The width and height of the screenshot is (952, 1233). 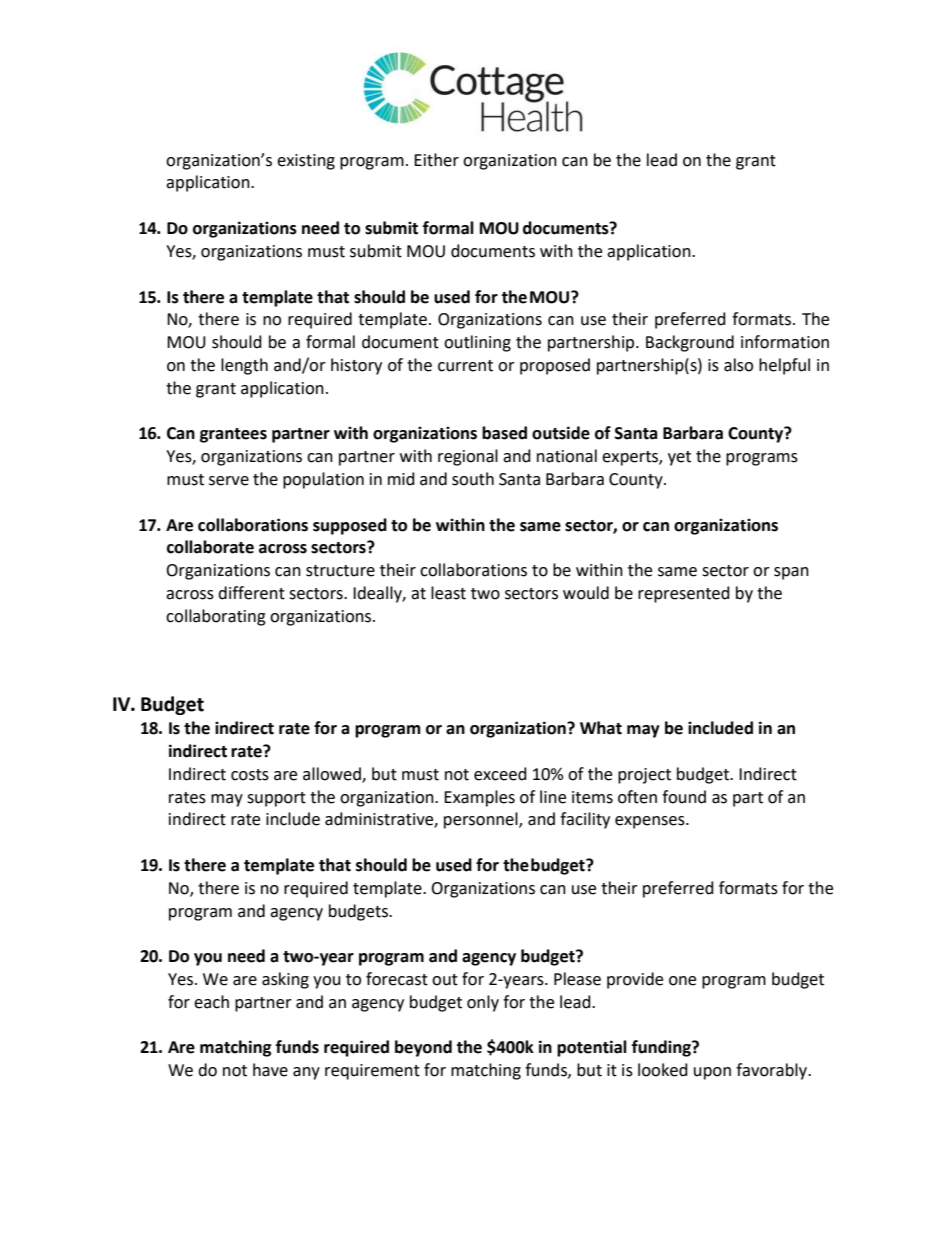 I want to click on Background, so click(x=690, y=343).
